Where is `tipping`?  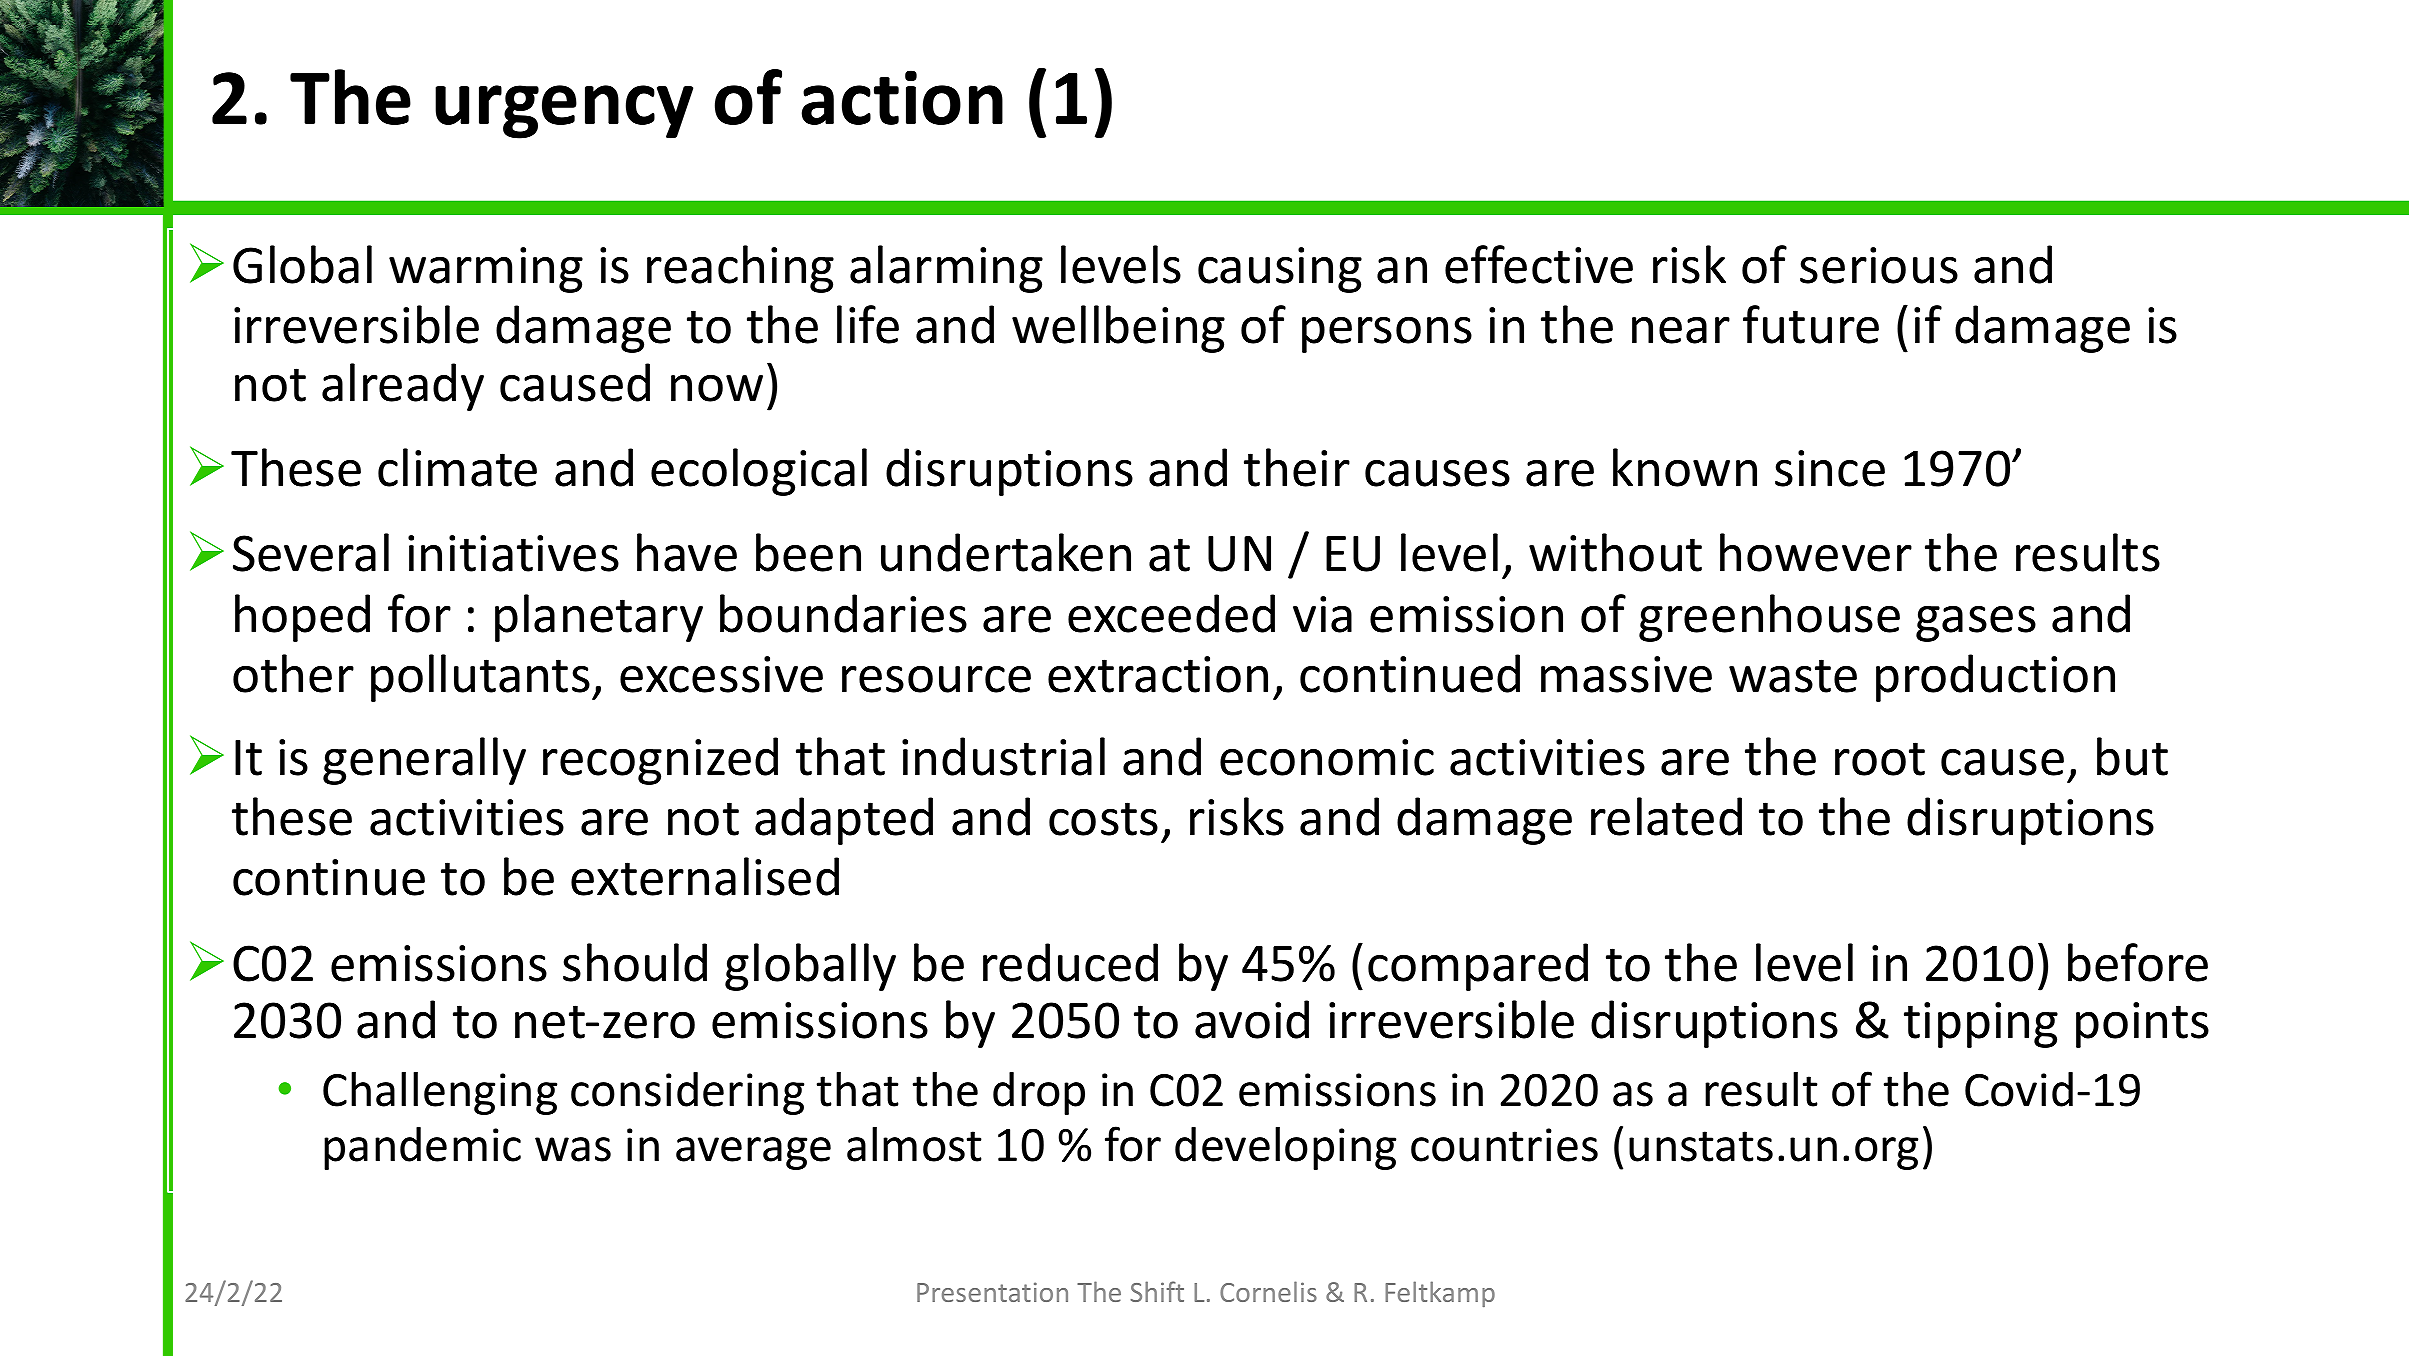
tipping is located at coordinates (1981, 1025).
